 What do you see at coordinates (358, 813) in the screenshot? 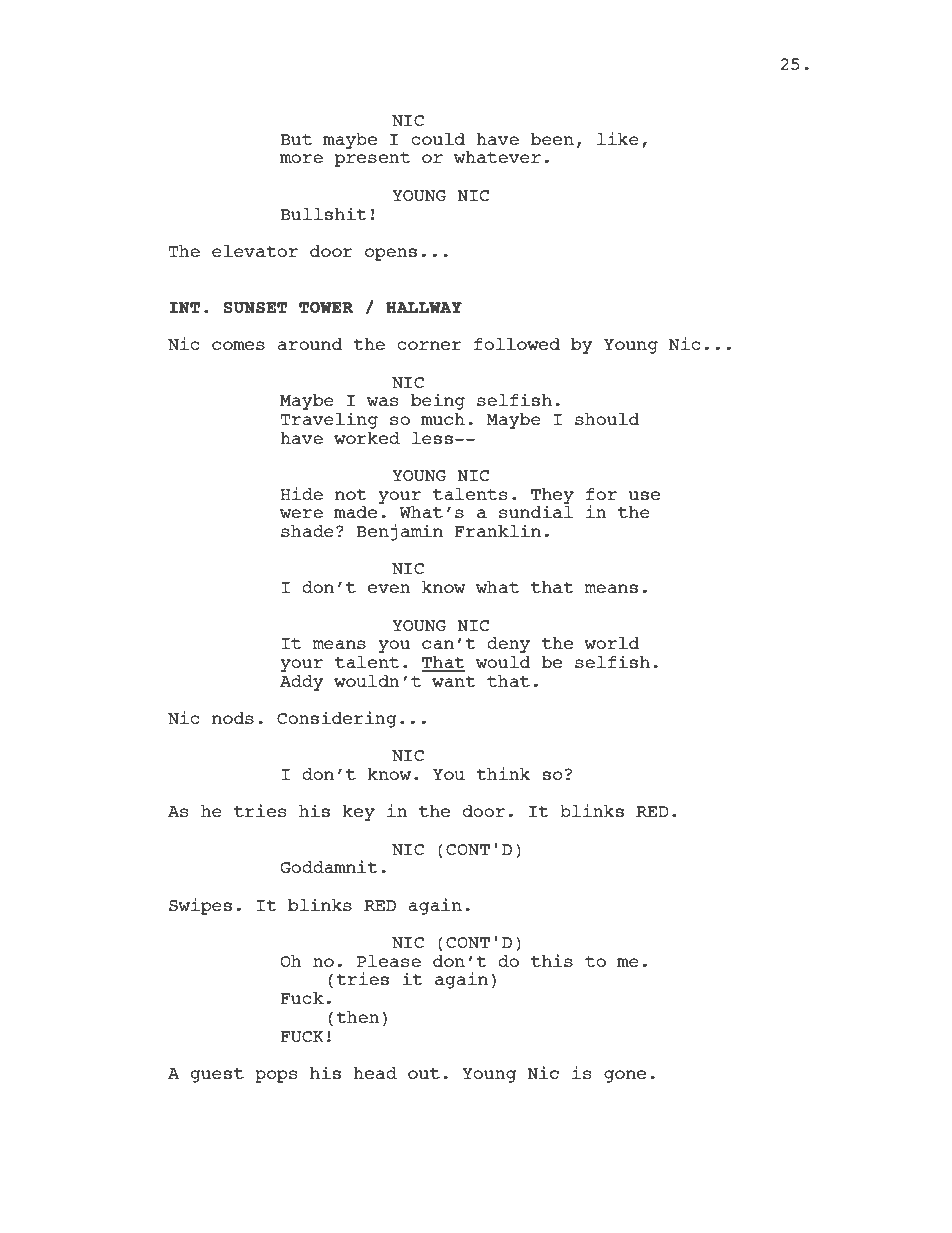
I see `key` at bounding box center [358, 813].
